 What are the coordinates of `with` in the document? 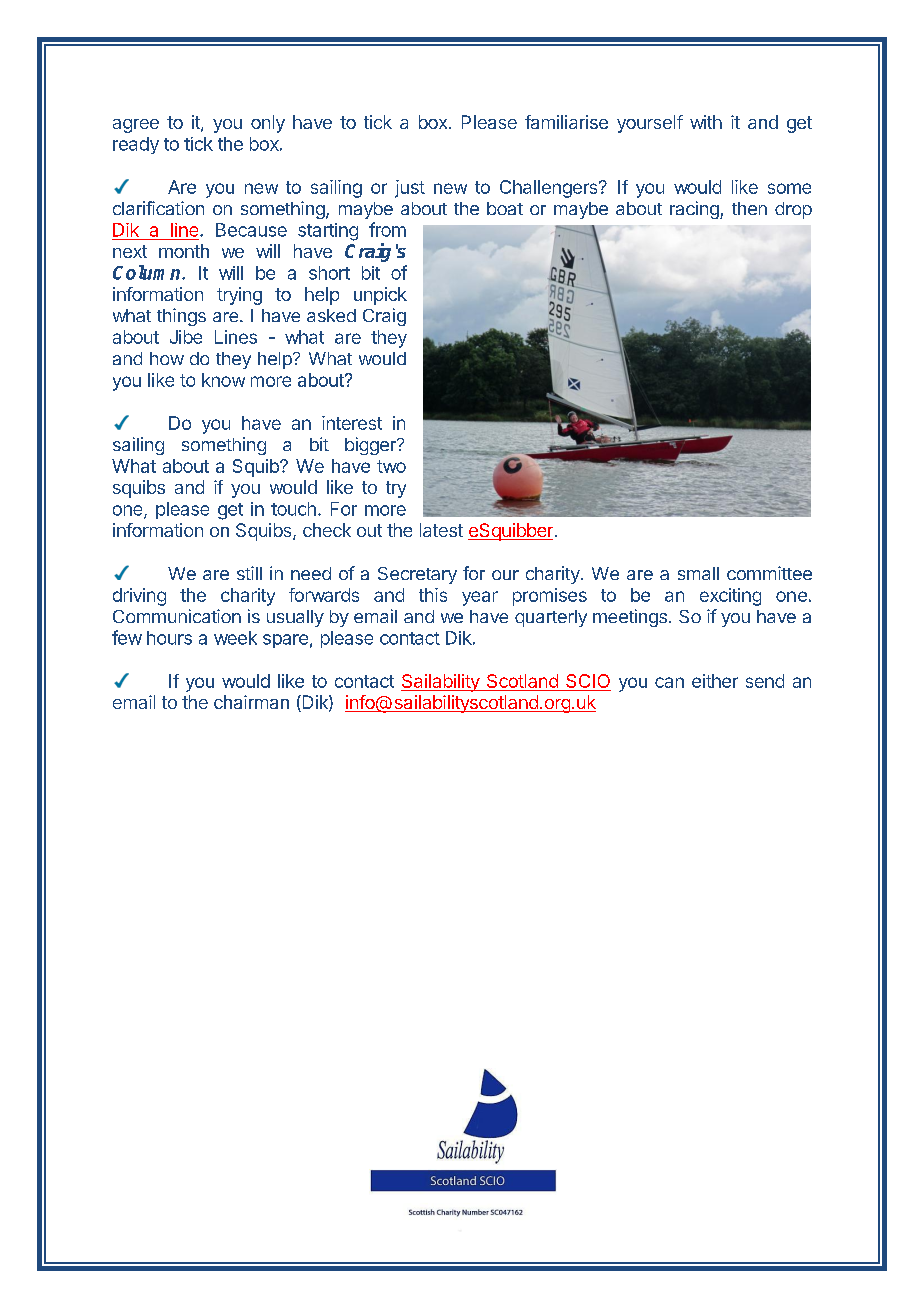 It's located at (706, 122).
